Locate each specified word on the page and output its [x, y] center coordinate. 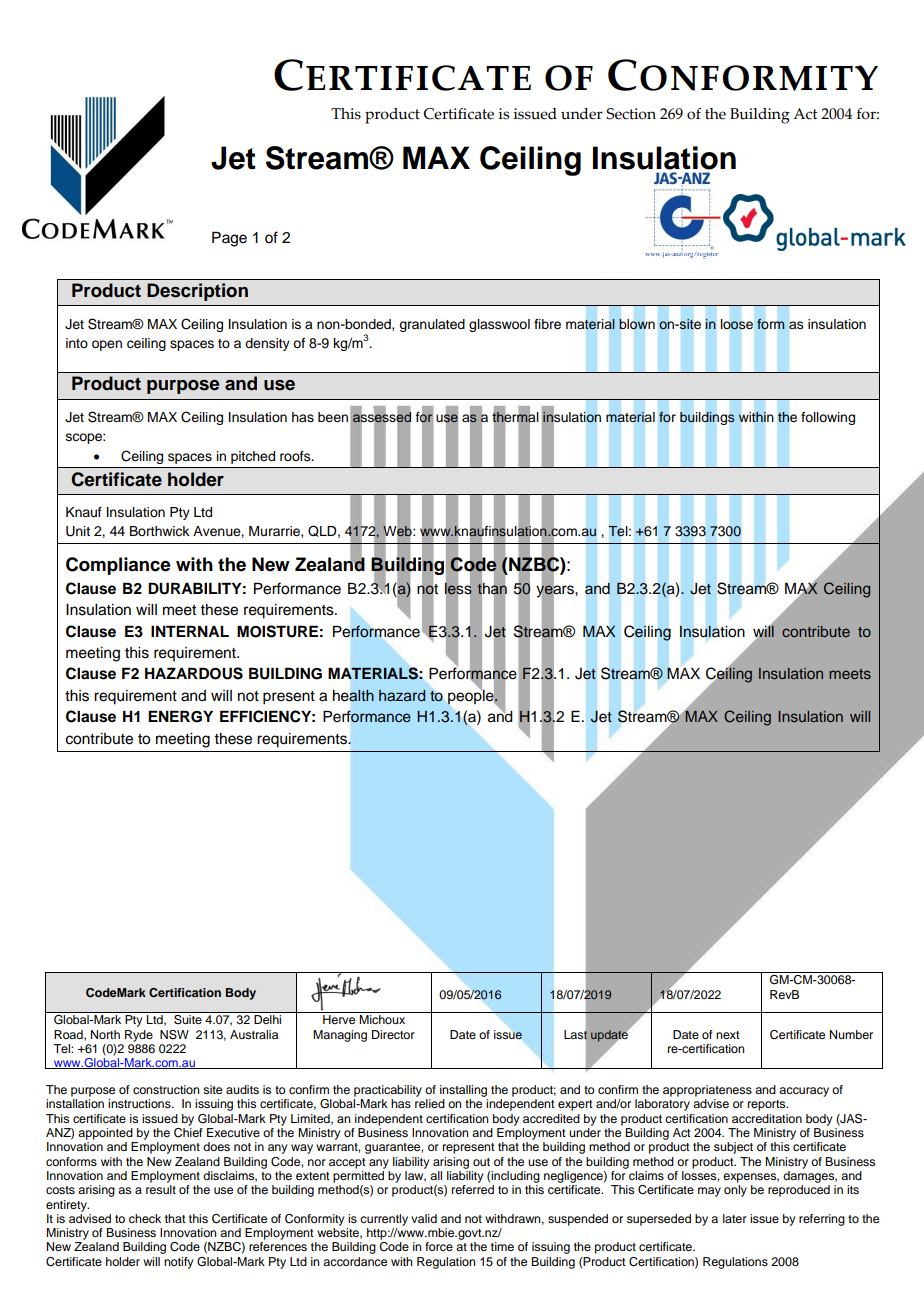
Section [631, 114]
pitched [253, 457]
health [353, 695]
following [828, 418]
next [728, 1035]
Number [851, 1034]
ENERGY [180, 716]
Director [393, 1034]
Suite [188, 1019]
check [145, 1218]
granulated [432, 325]
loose [737, 324]
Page [229, 239]
